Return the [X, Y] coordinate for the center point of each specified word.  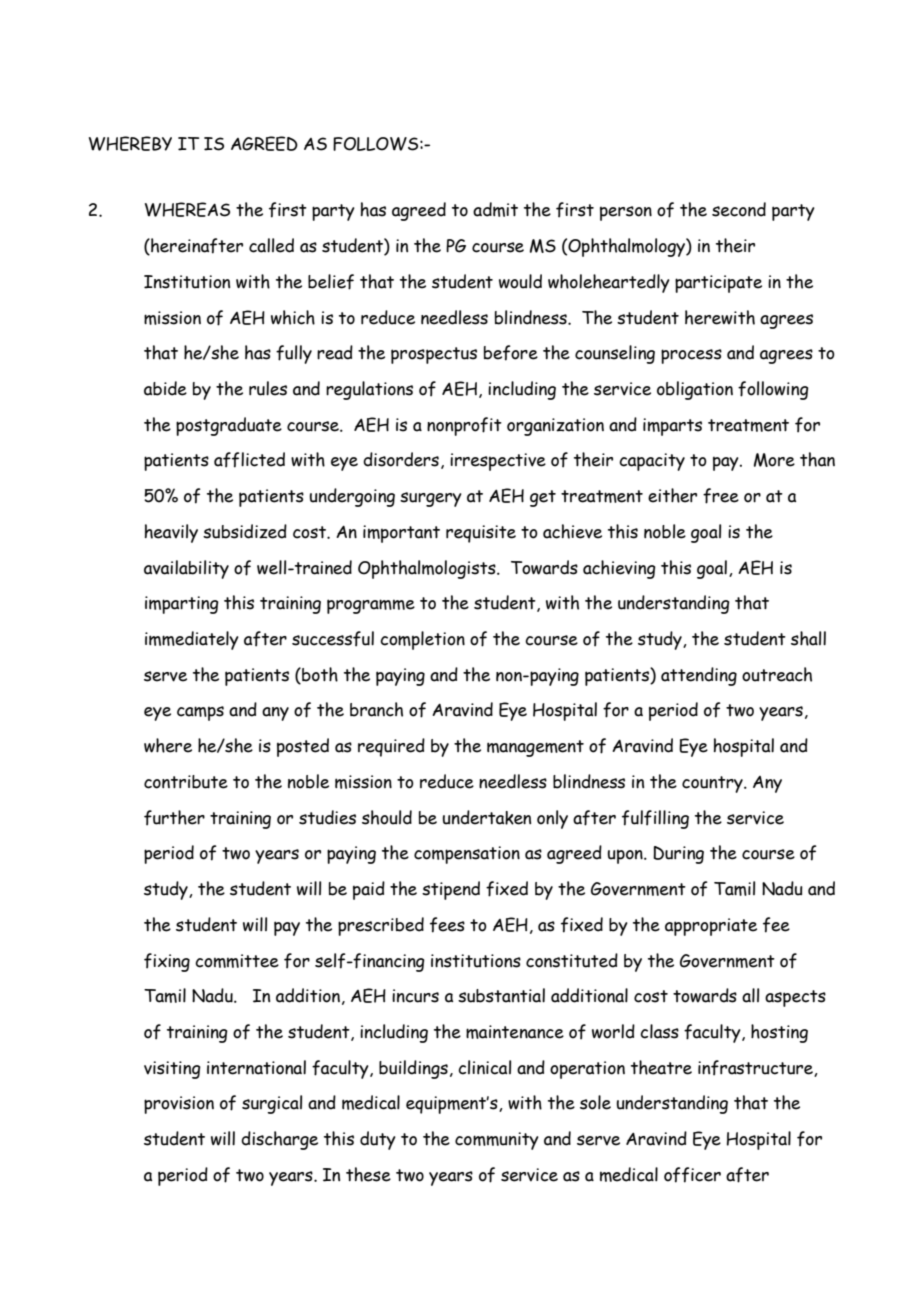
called [271, 245]
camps [200, 713]
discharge [279, 1140]
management [535, 748]
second [739, 209]
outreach [777, 674]
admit [495, 209]
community [497, 1141]
